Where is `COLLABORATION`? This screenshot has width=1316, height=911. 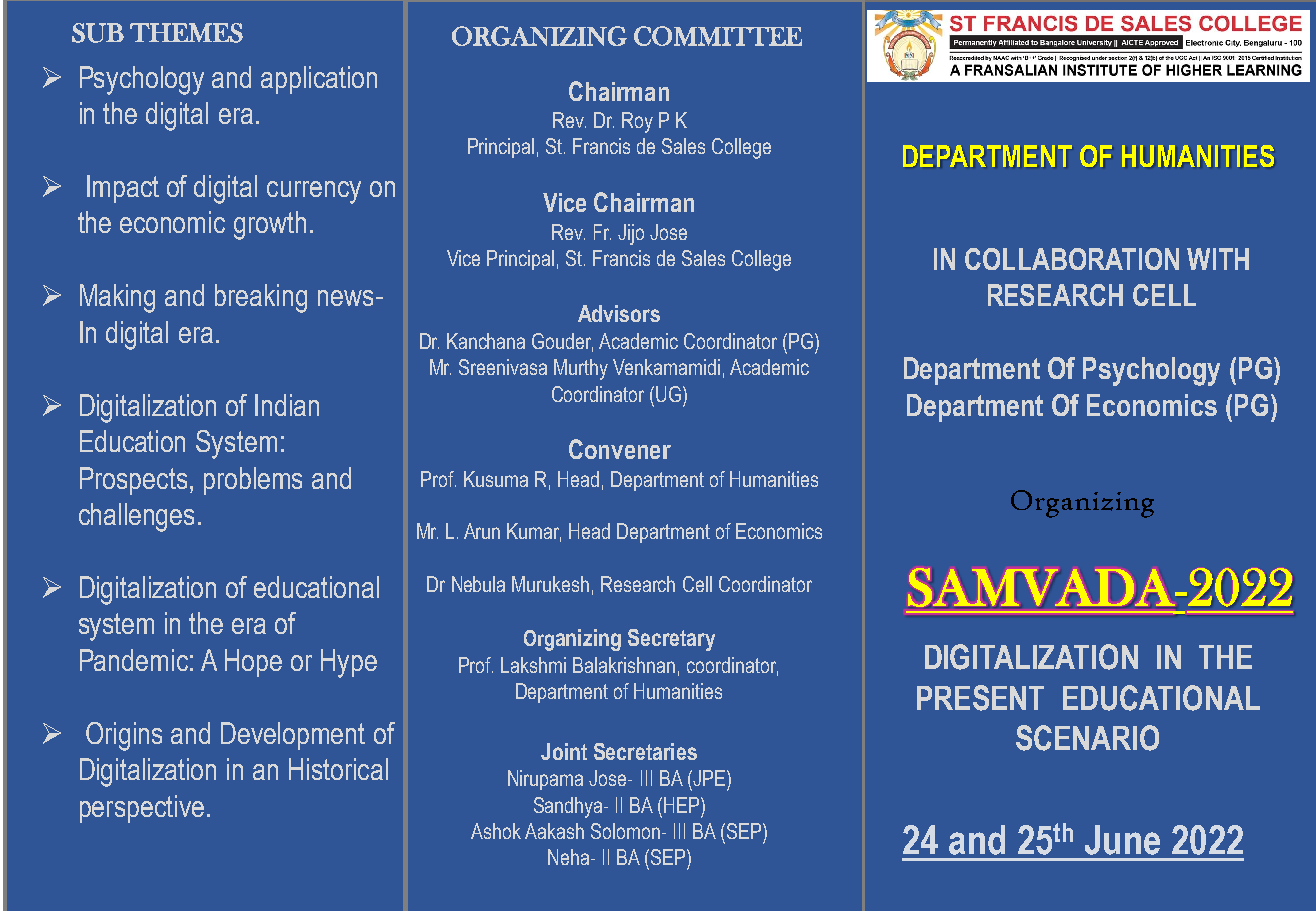
COLLABORATION is located at coordinates (1072, 259).
